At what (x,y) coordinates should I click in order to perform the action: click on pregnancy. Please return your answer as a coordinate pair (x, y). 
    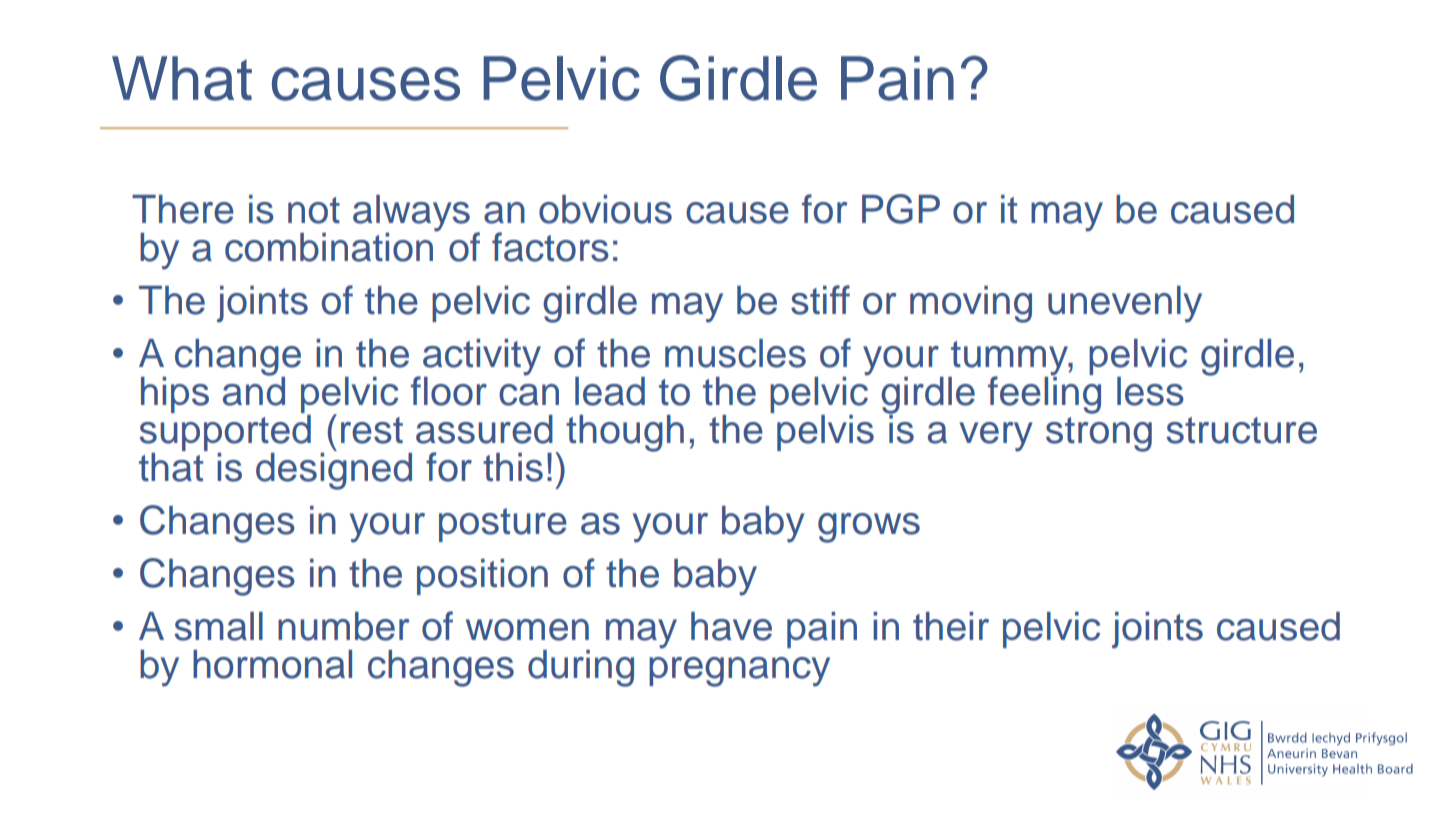
    Looking at the image, I should click on (739, 672).
